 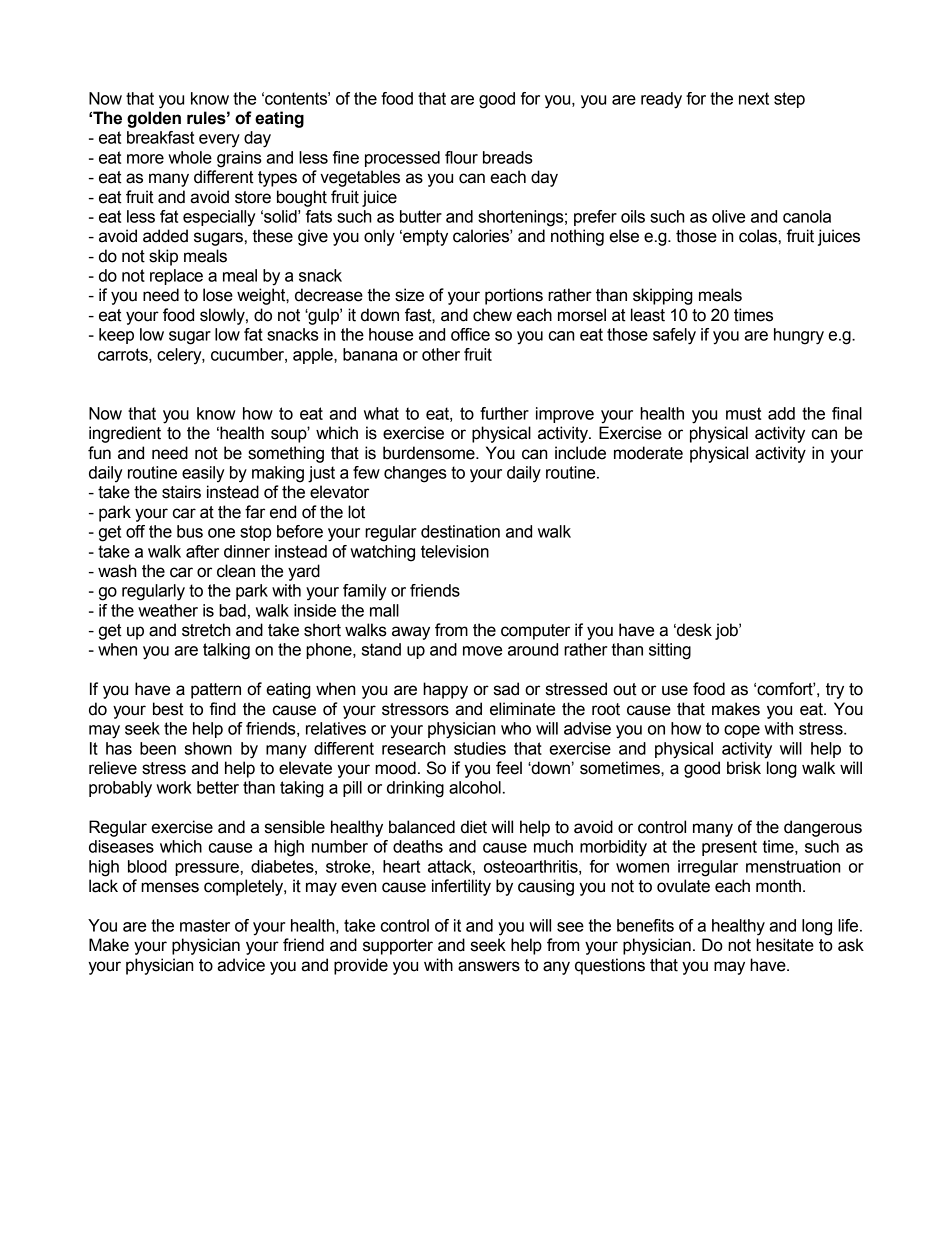 What do you see at coordinates (648, 453) in the screenshot?
I see `moderate` at bounding box center [648, 453].
